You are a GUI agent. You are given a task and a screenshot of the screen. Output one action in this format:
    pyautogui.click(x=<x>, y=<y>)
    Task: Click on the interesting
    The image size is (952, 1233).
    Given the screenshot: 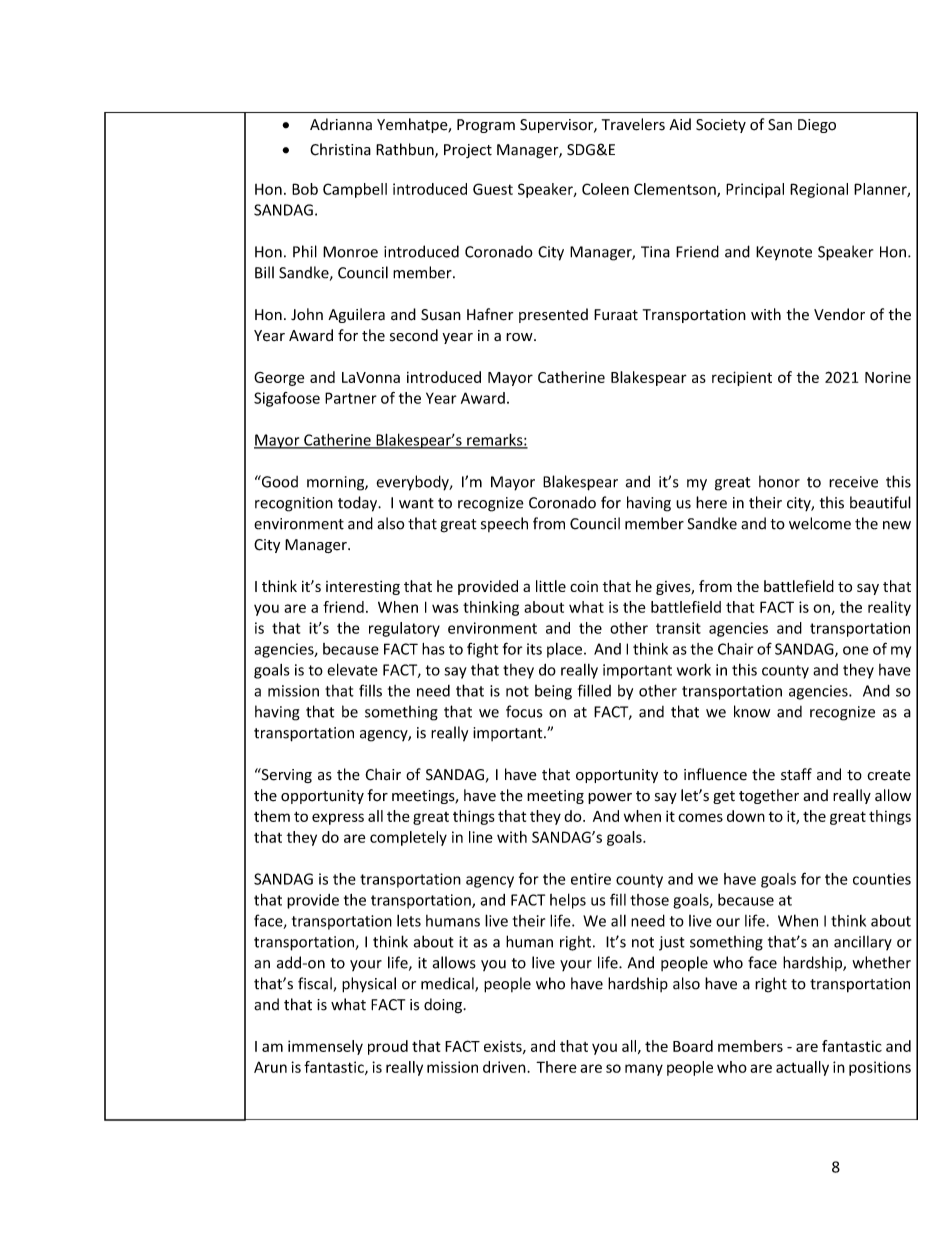 What is the action you would take?
    pyautogui.click(x=363, y=588)
